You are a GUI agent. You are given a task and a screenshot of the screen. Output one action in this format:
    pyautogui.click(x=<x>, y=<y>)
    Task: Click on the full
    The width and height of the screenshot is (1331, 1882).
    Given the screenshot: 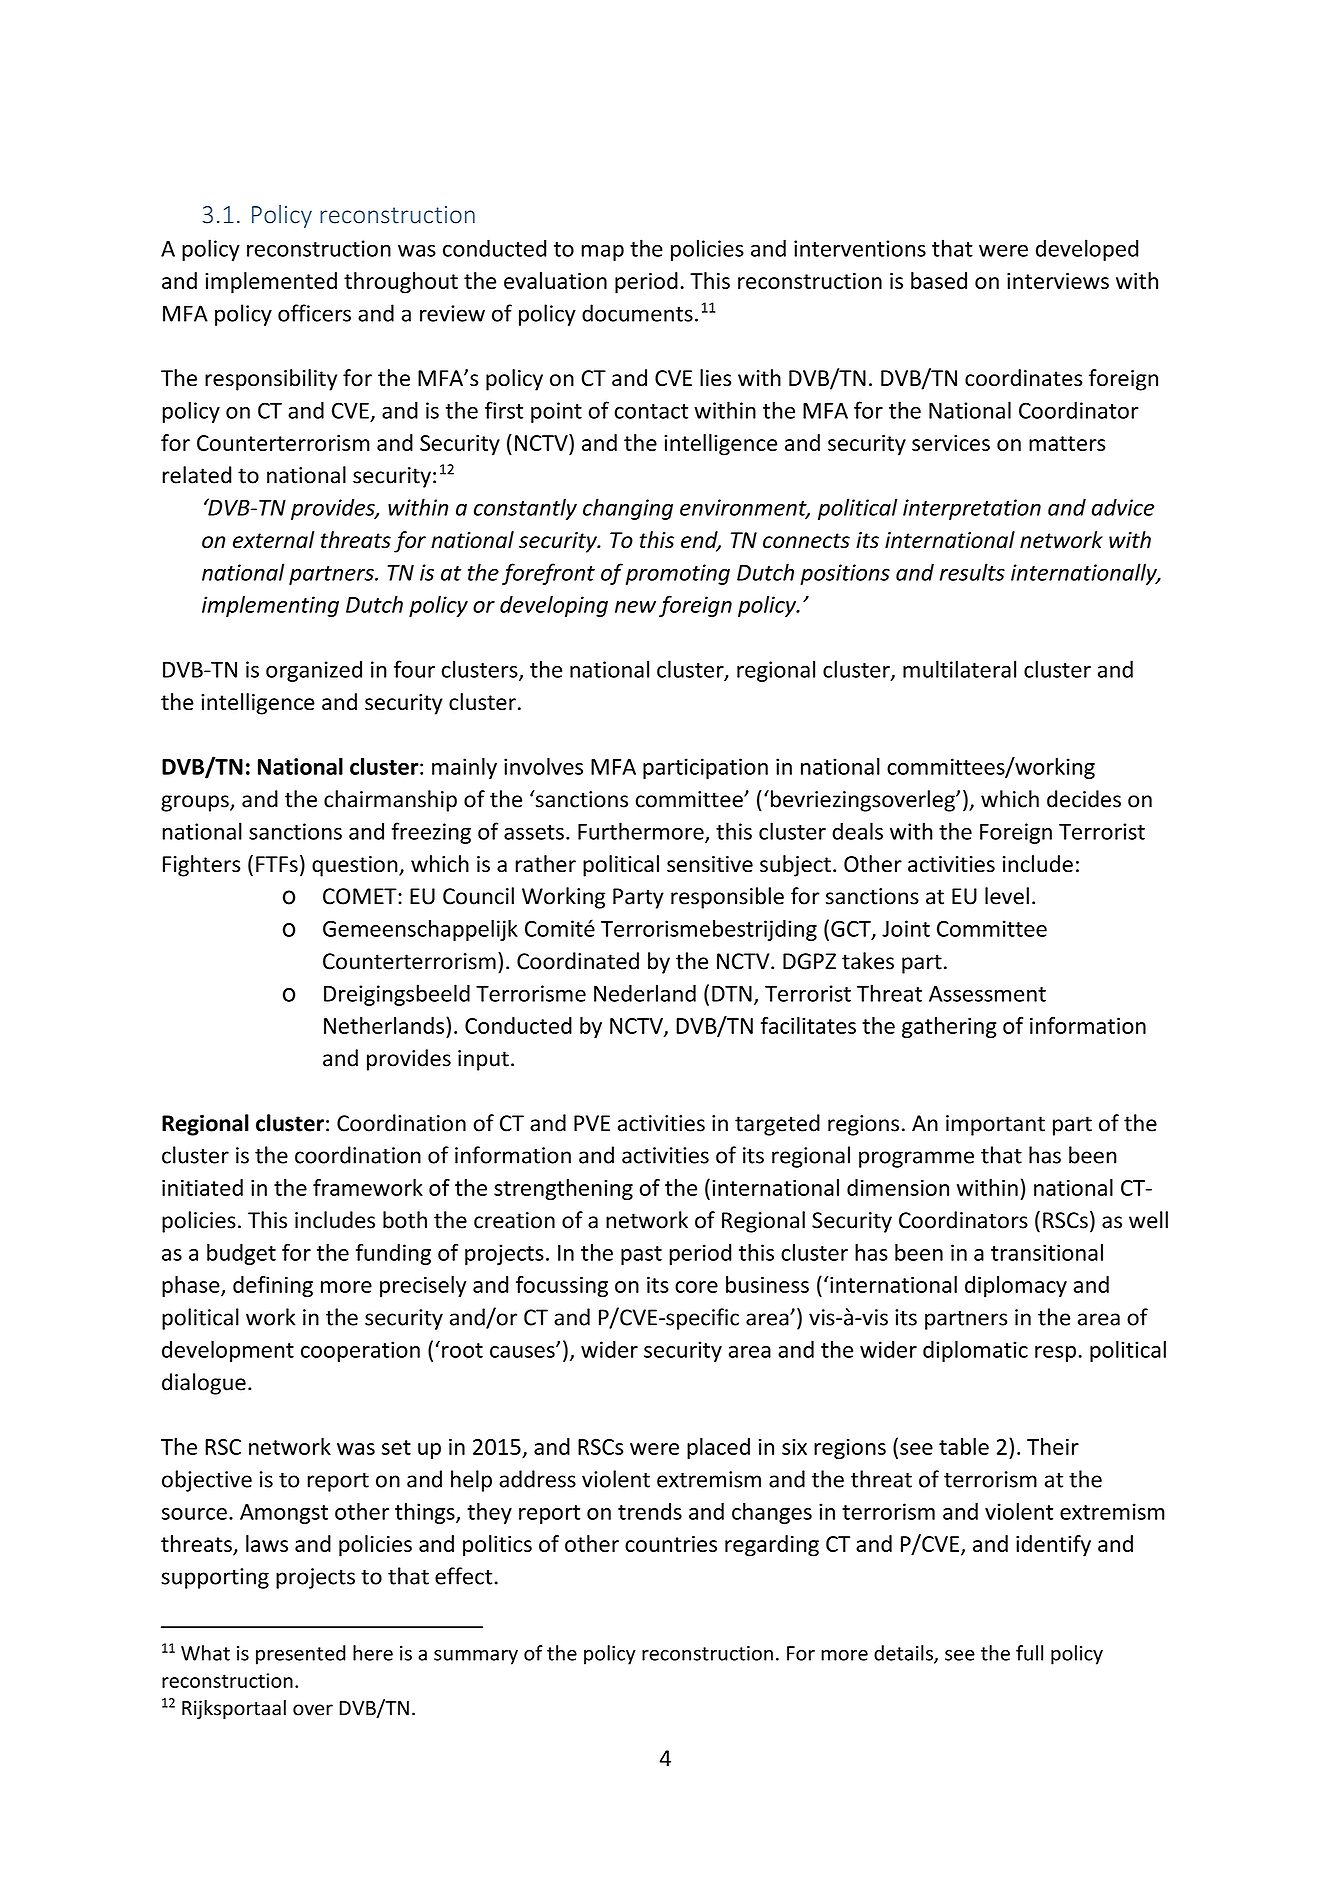 What is the action you would take?
    pyautogui.click(x=1029, y=1653)
